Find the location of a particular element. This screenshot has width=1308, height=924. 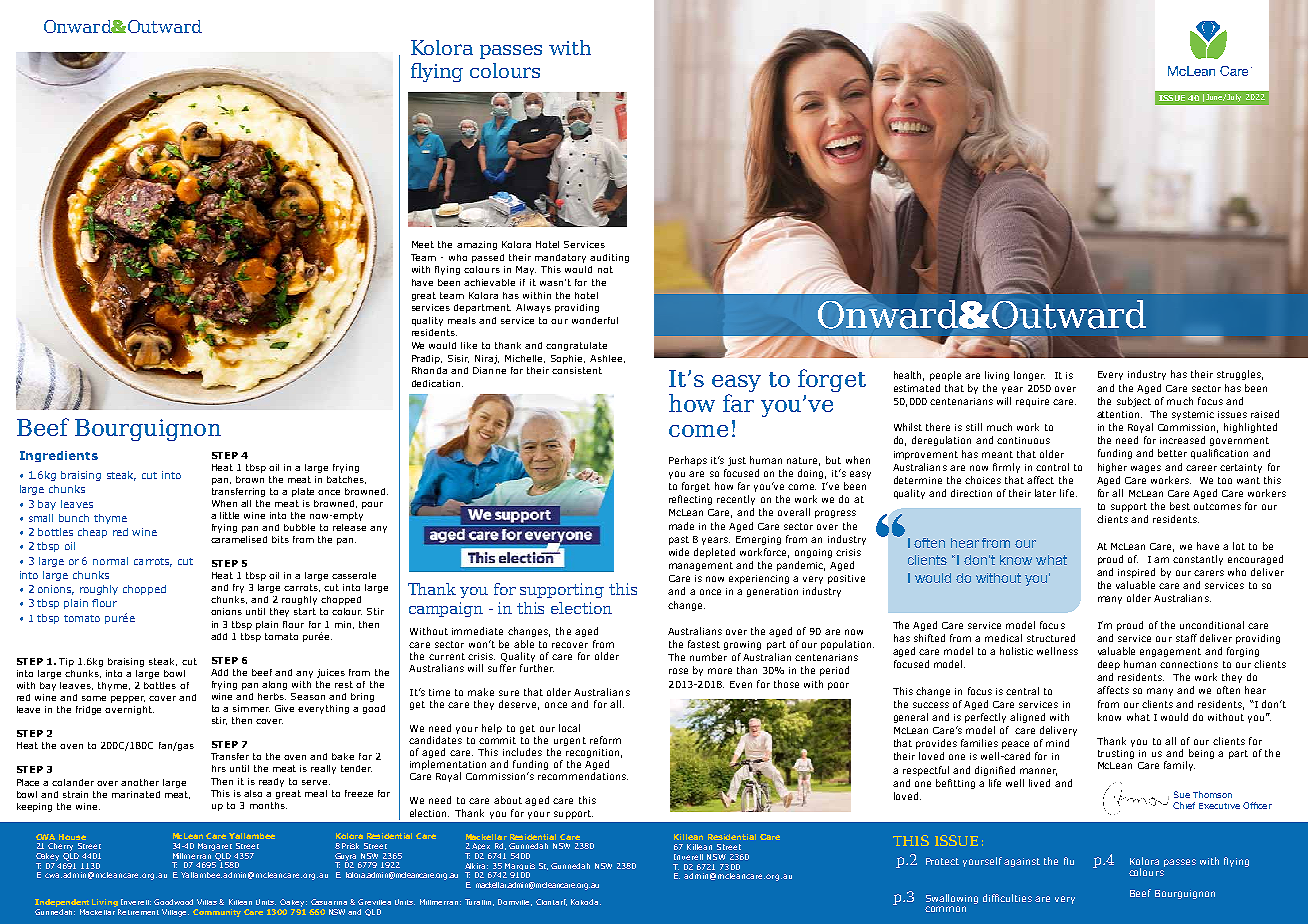

Meet is located at coordinates (423, 244).
